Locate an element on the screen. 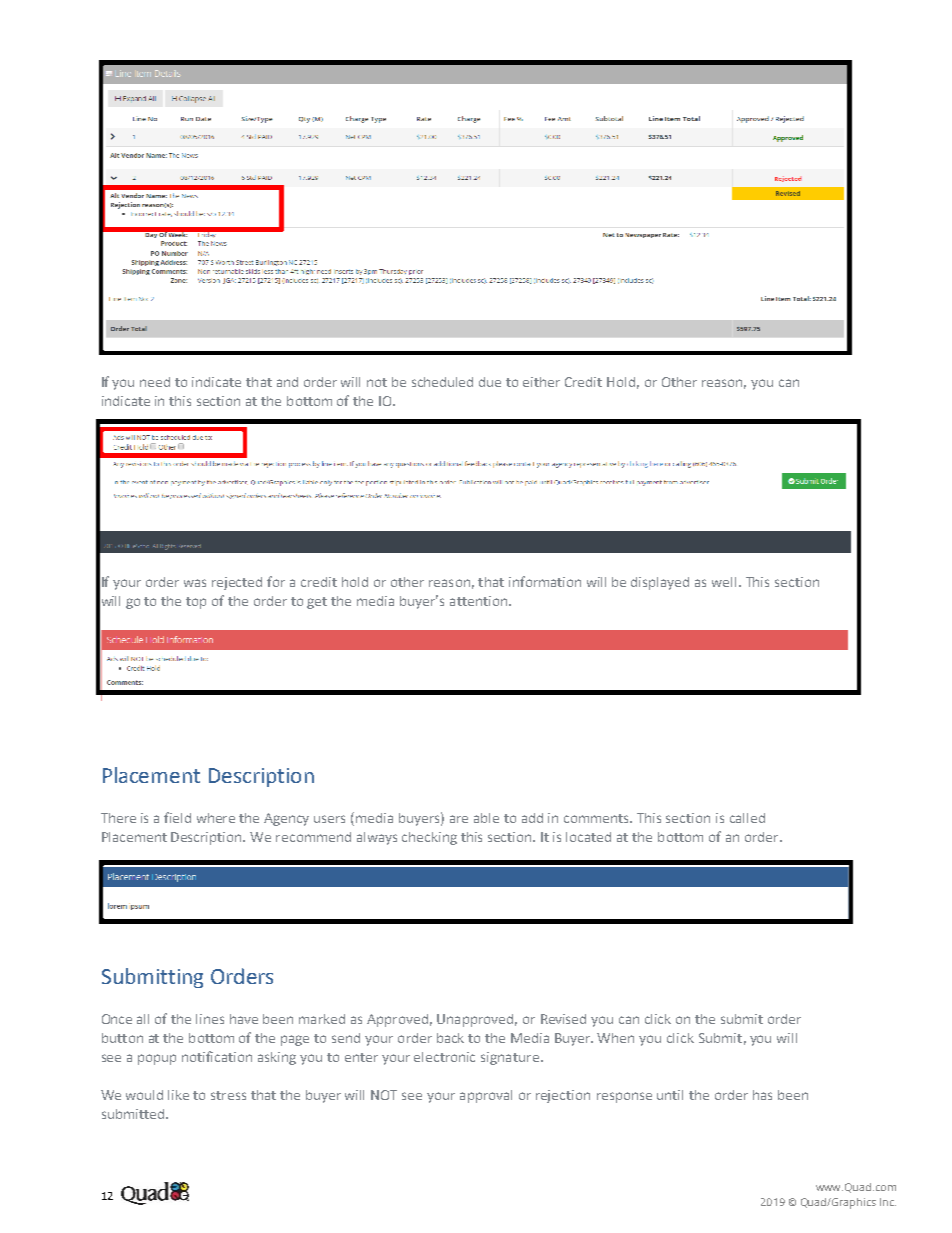 The image size is (952, 1233). top is located at coordinates (196, 603).
